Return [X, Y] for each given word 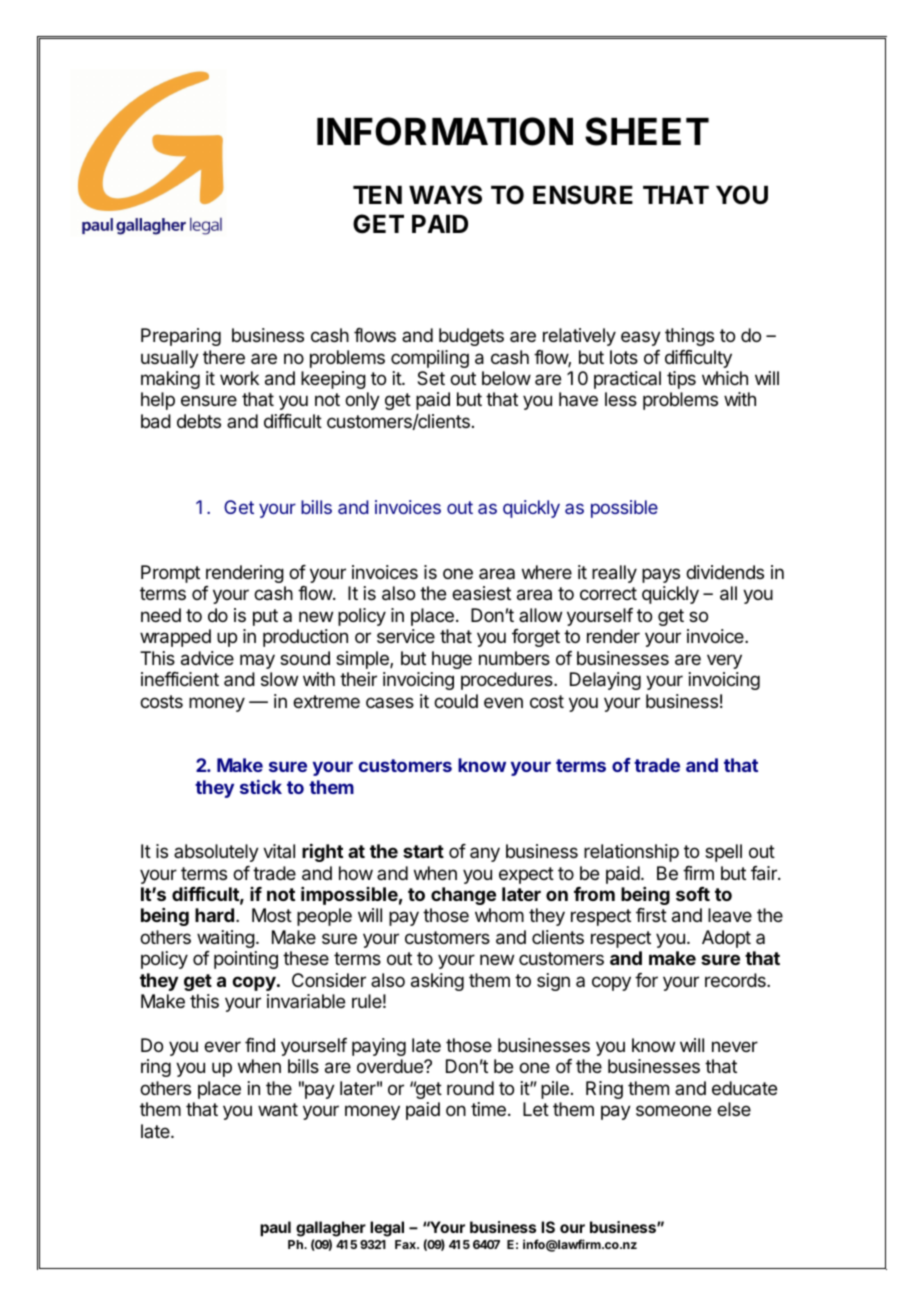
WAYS [445, 195]
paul [275, 1229]
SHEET [647, 131]
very [724, 661]
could [456, 701]
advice [207, 658]
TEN [377, 195]
